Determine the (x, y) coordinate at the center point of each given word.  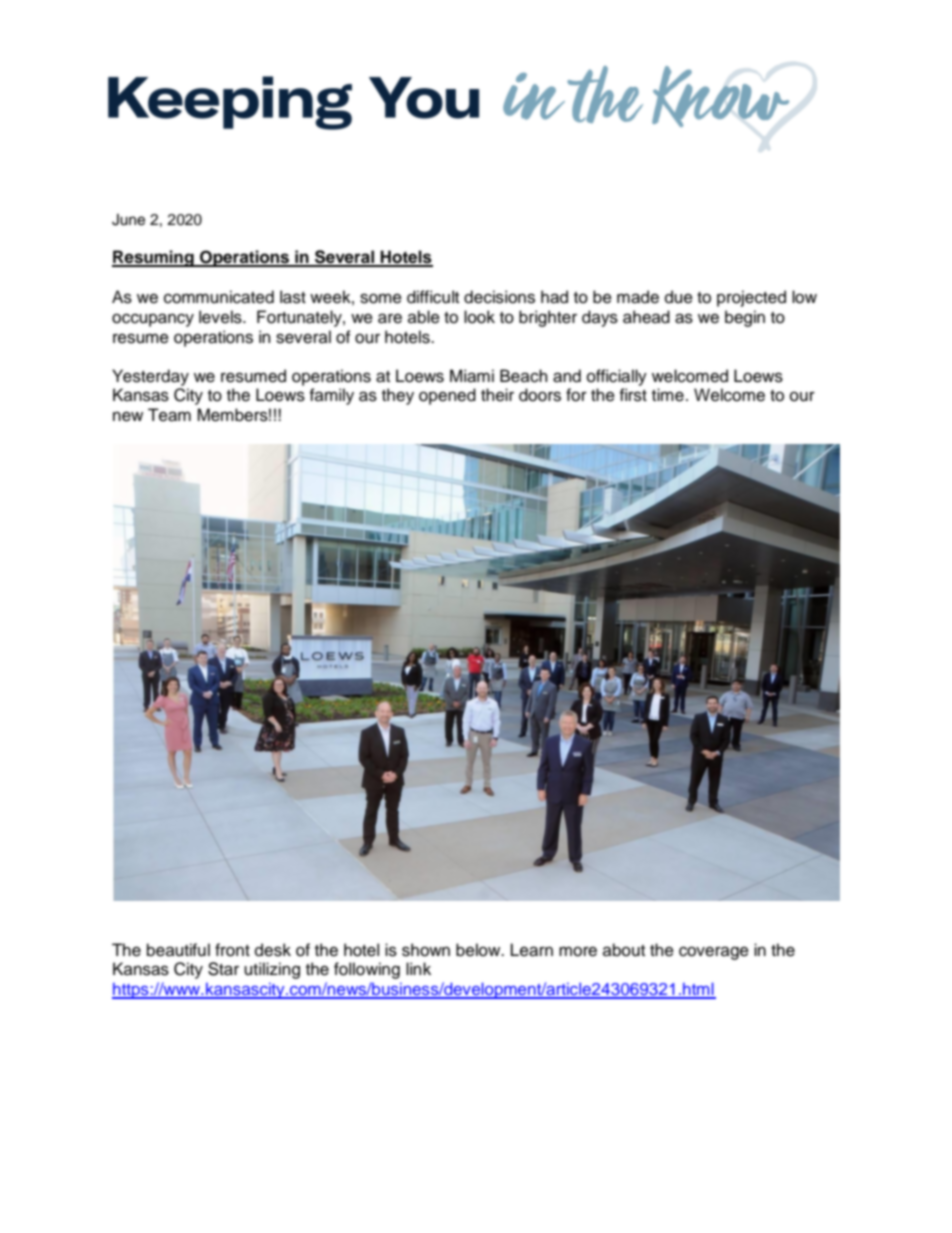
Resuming (154, 258)
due (679, 297)
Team (169, 415)
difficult (433, 297)
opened (447, 396)
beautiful (178, 950)
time (668, 395)
